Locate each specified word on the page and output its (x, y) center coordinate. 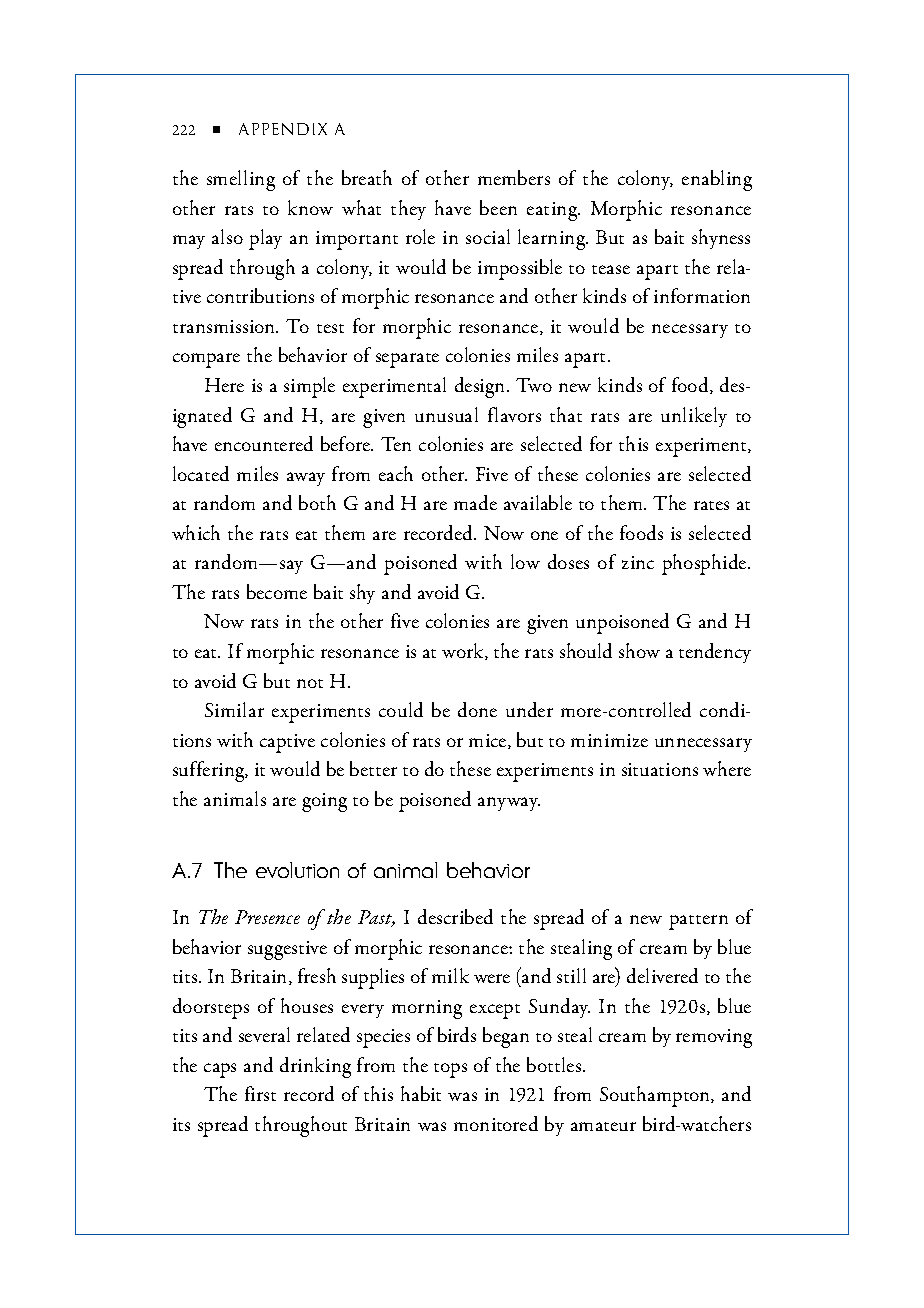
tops (450, 1070)
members (514, 177)
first (260, 1093)
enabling (717, 180)
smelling (241, 180)
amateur (603, 1126)
